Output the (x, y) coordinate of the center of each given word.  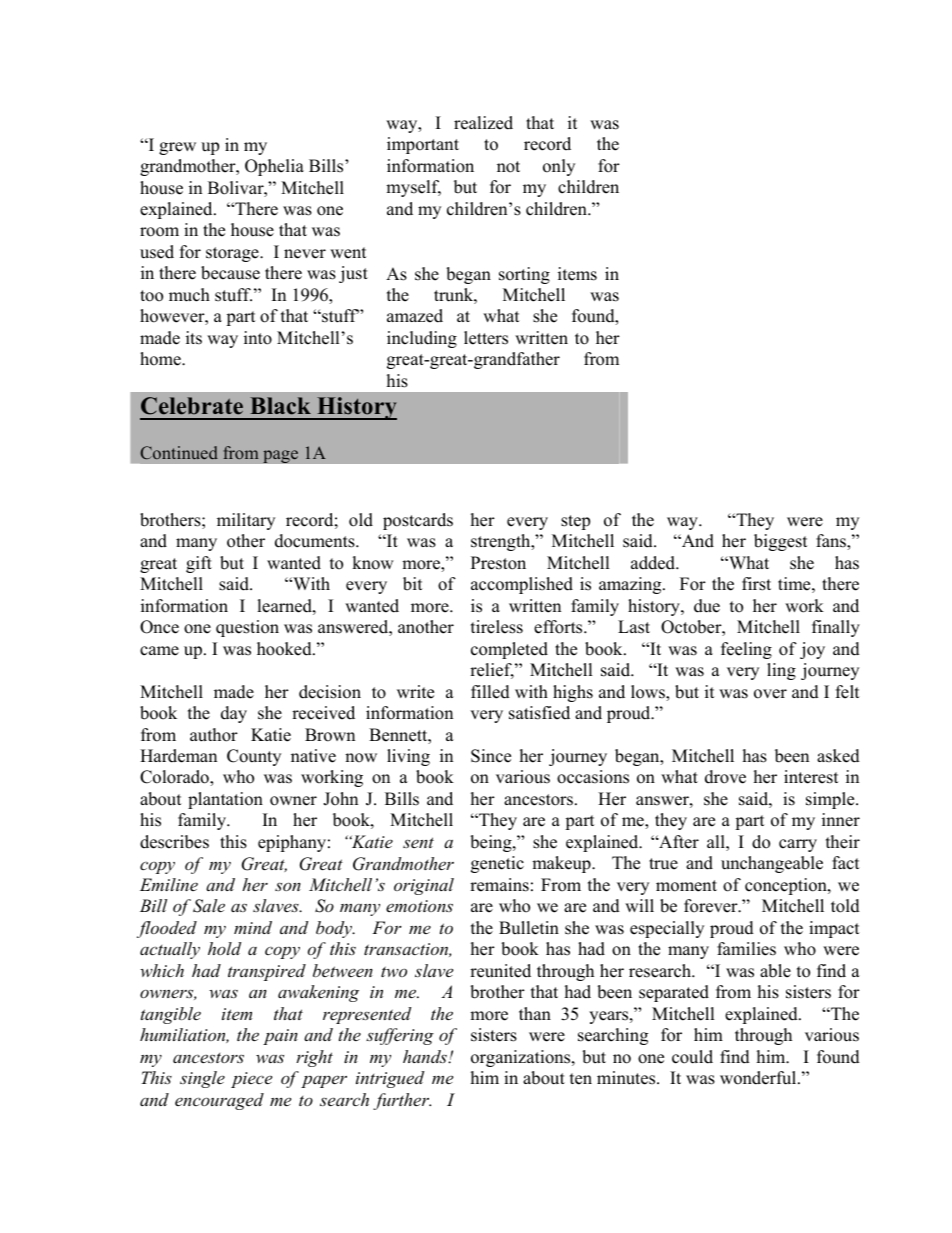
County (254, 757)
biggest (781, 542)
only (559, 167)
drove (725, 777)
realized (483, 123)
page (280, 456)
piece (251, 1080)
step (575, 522)
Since (491, 756)
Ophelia (274, 167)
